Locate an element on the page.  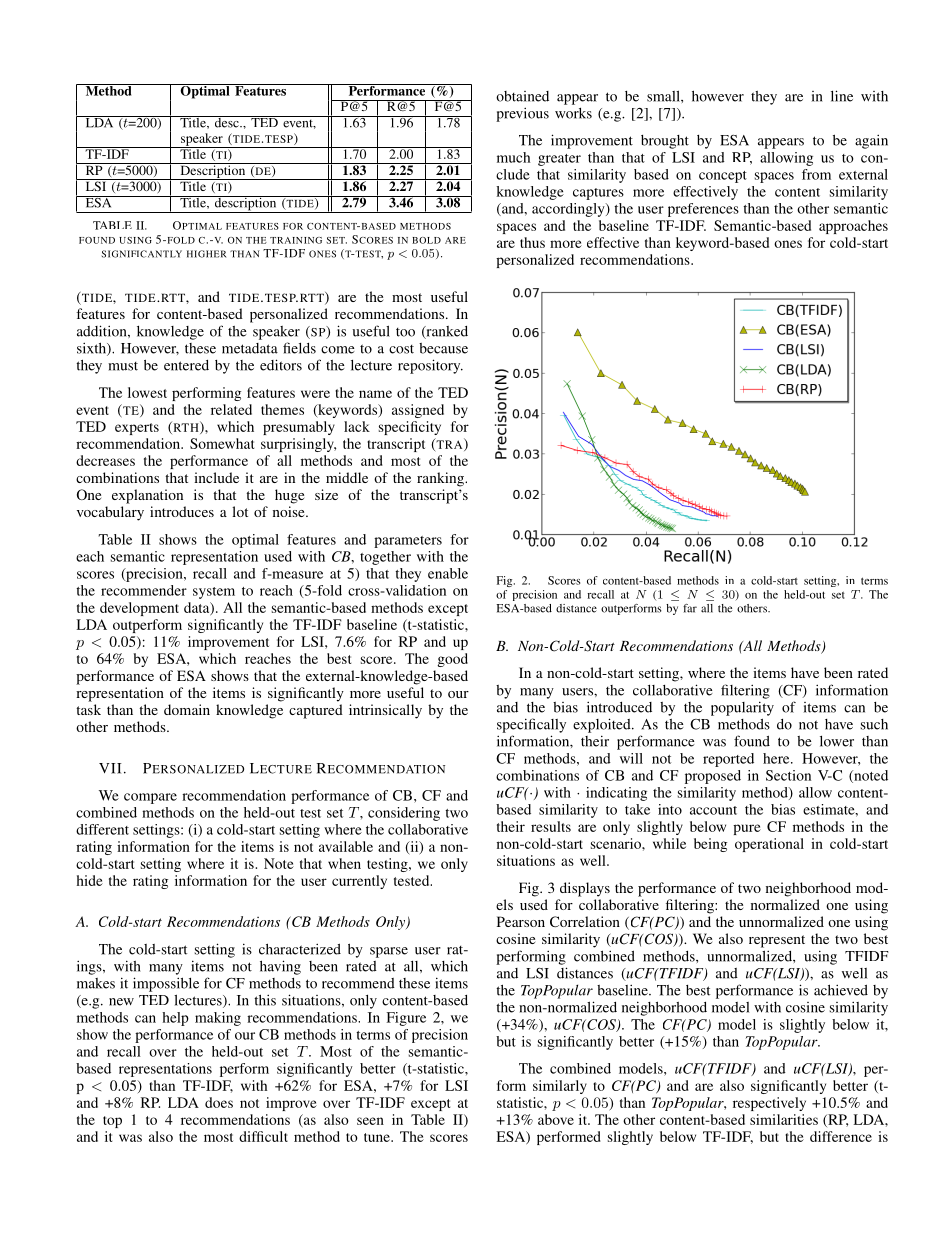
above is located at coordinates (556, 1119).
